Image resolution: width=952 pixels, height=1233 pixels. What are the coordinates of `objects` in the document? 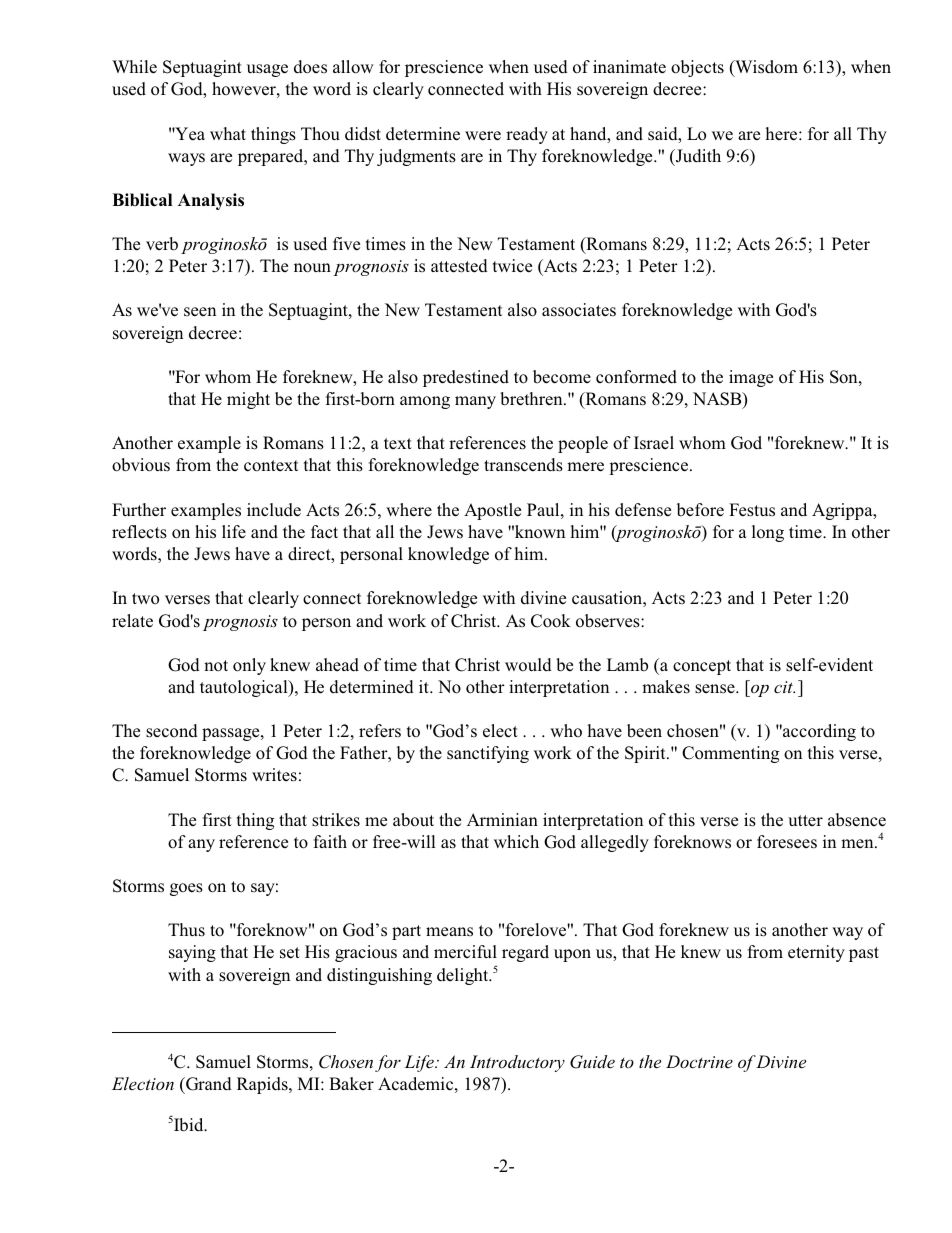 It's located at (697, 68).
